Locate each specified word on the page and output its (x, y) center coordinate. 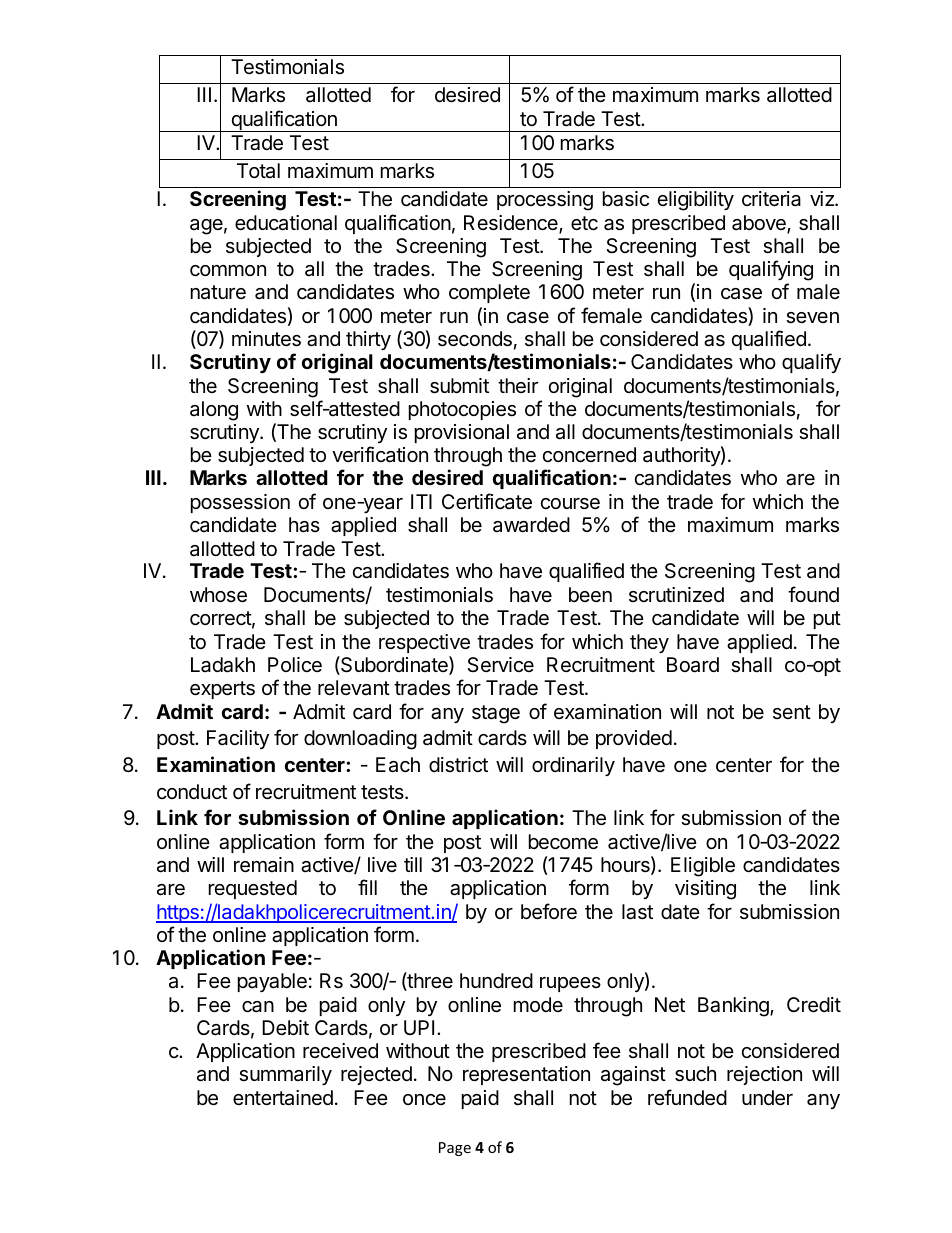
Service (500, 664)
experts (222, 690)
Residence (512, 224)
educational (286, 223)
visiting (705, 890)
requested (253, 889)
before (549, 911)
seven (812, 318)
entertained (283, 1098)
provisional (462, 433)
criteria (771, 199)
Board (693, 665)
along (214, 411)
